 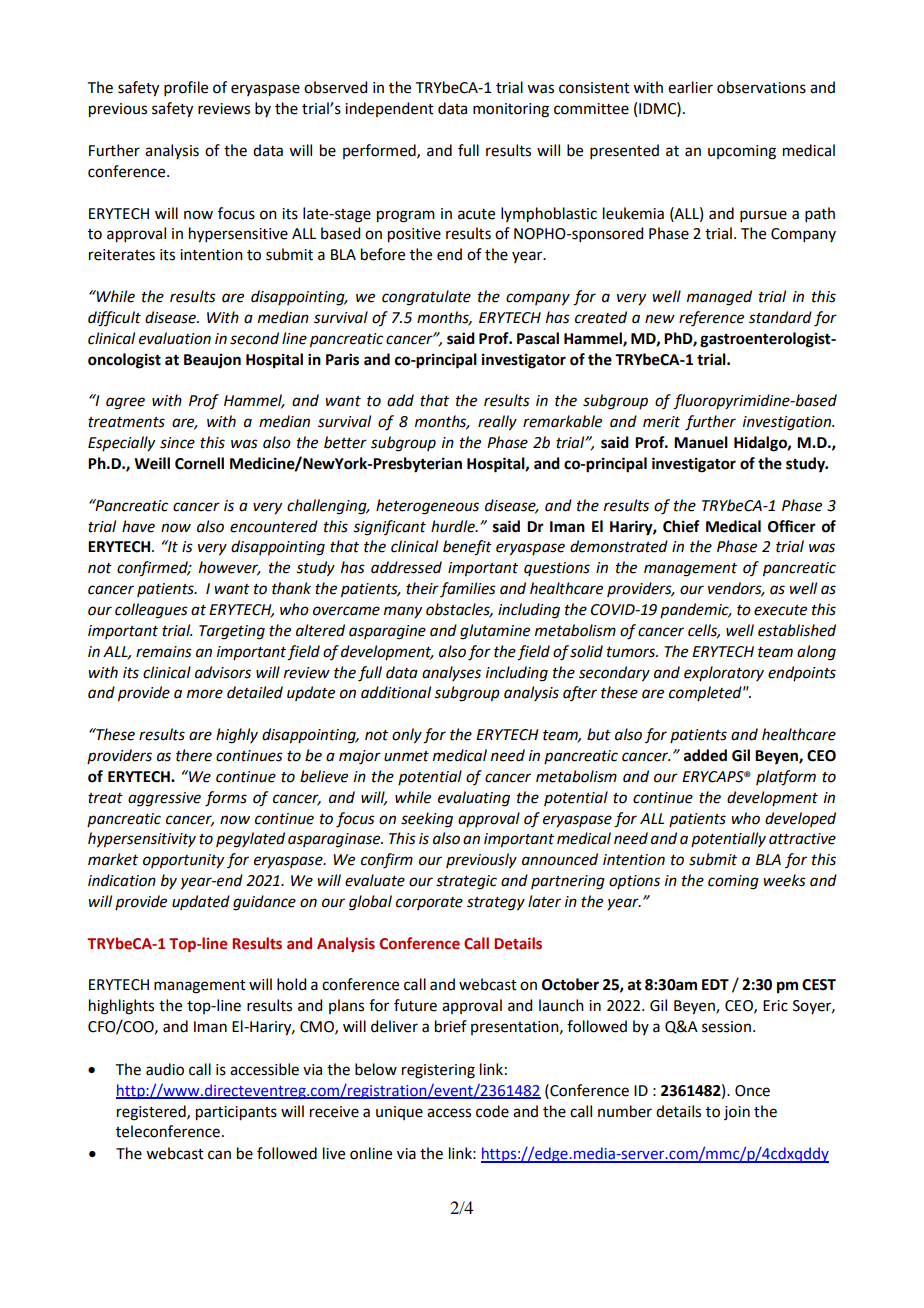 What do you see at coordinates (780, 610) in the page?
I see `execute` at bounding box center [780, 610].
